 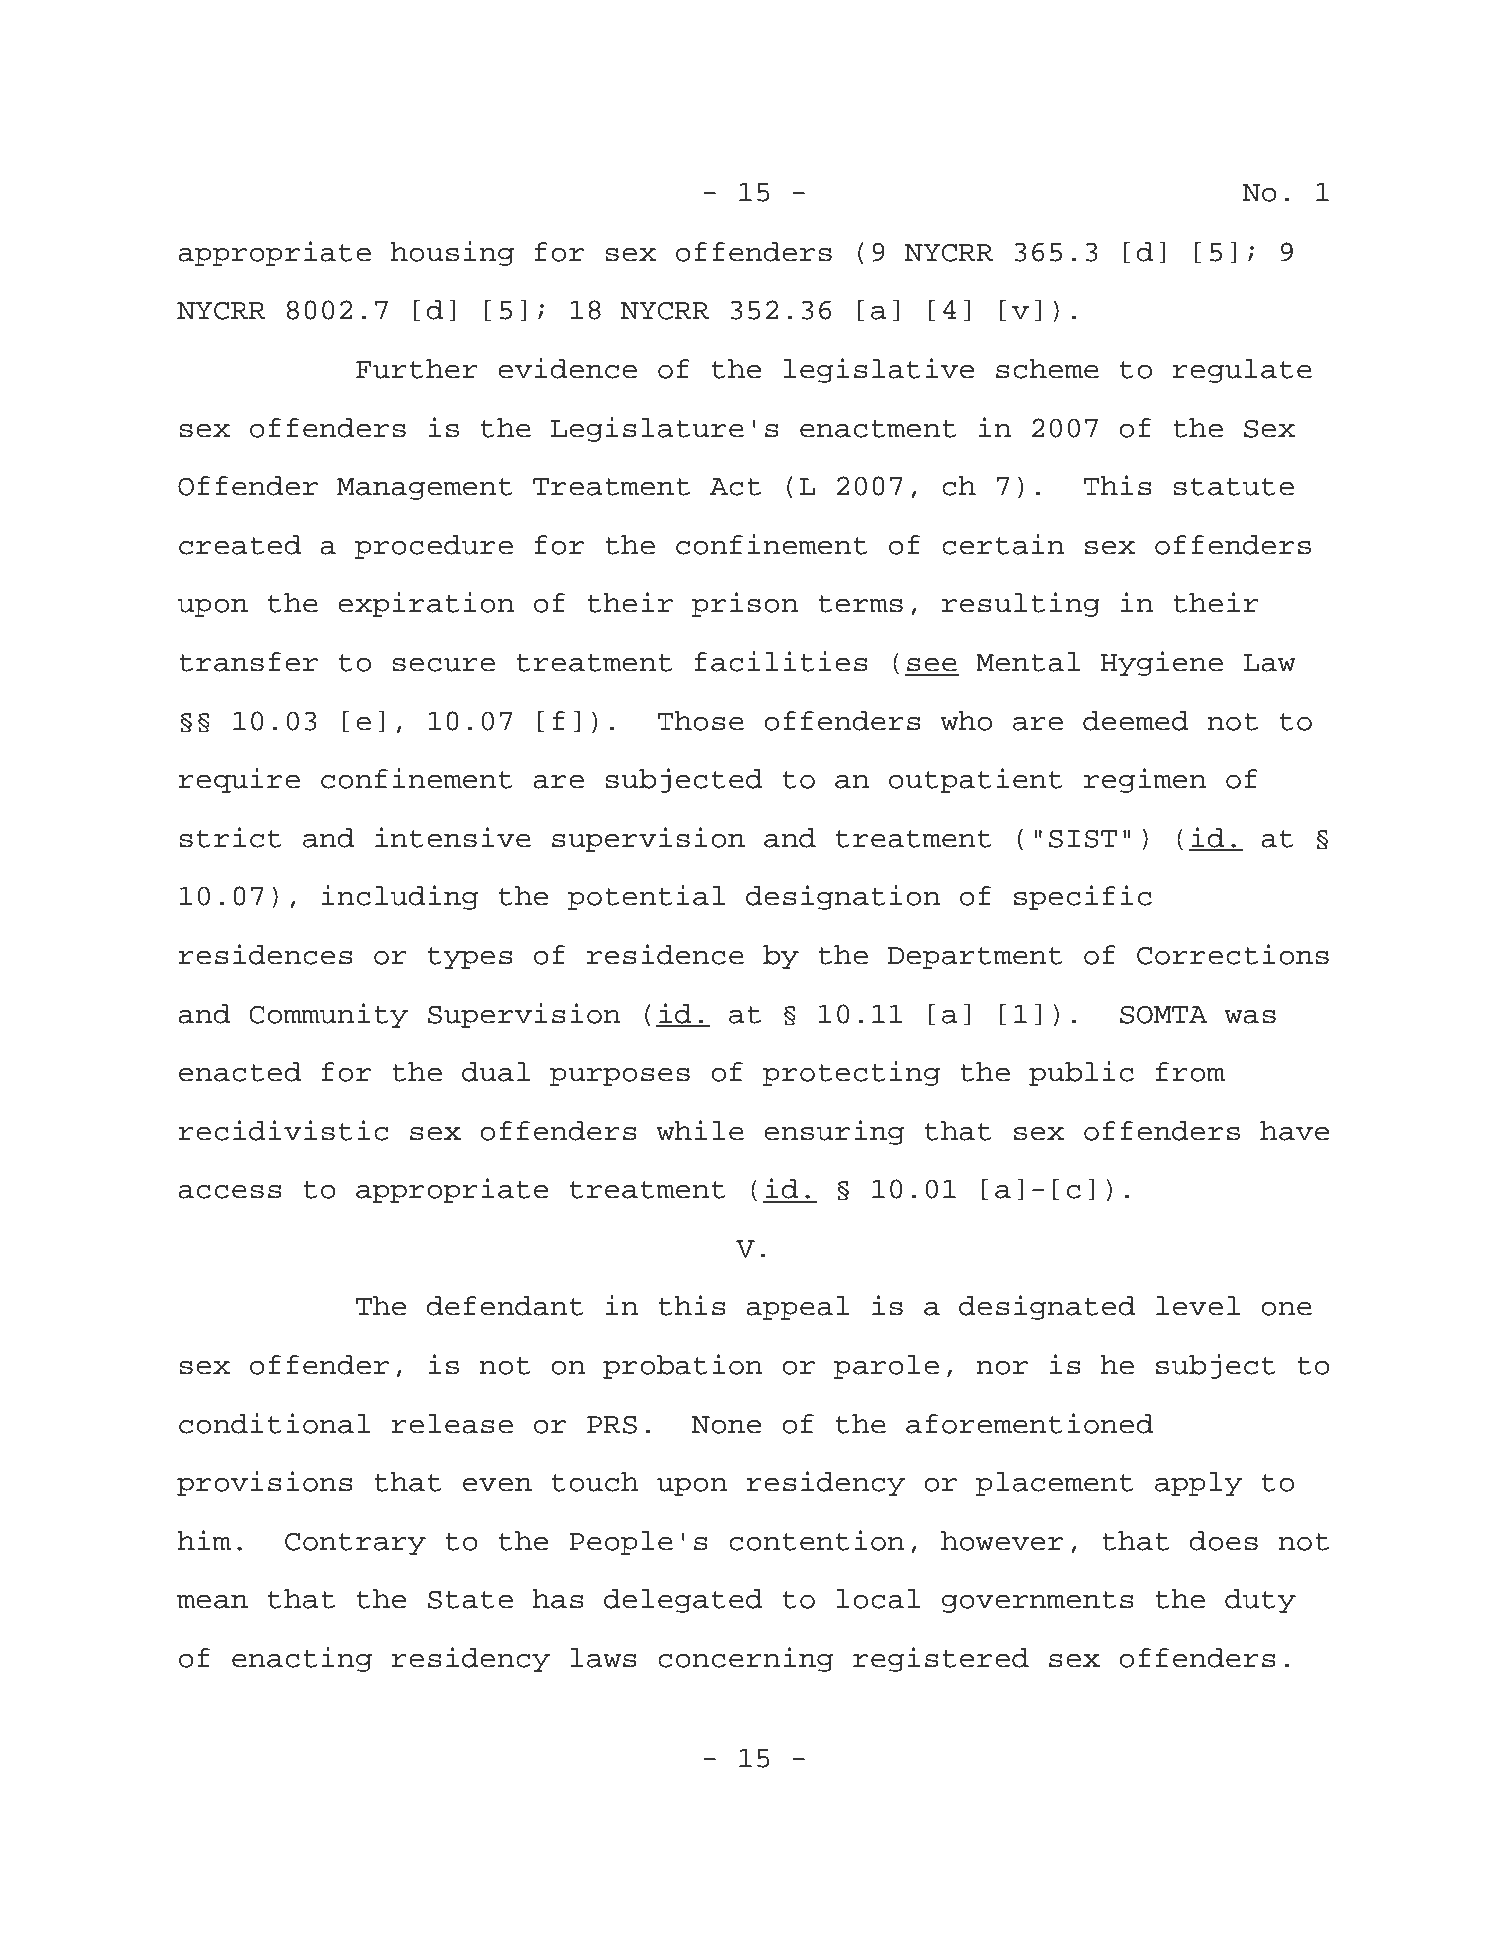 What do you see at coordinates (1136, 721) in the screenshot?
I see `deemed` at bounding box center [1136, 721].
